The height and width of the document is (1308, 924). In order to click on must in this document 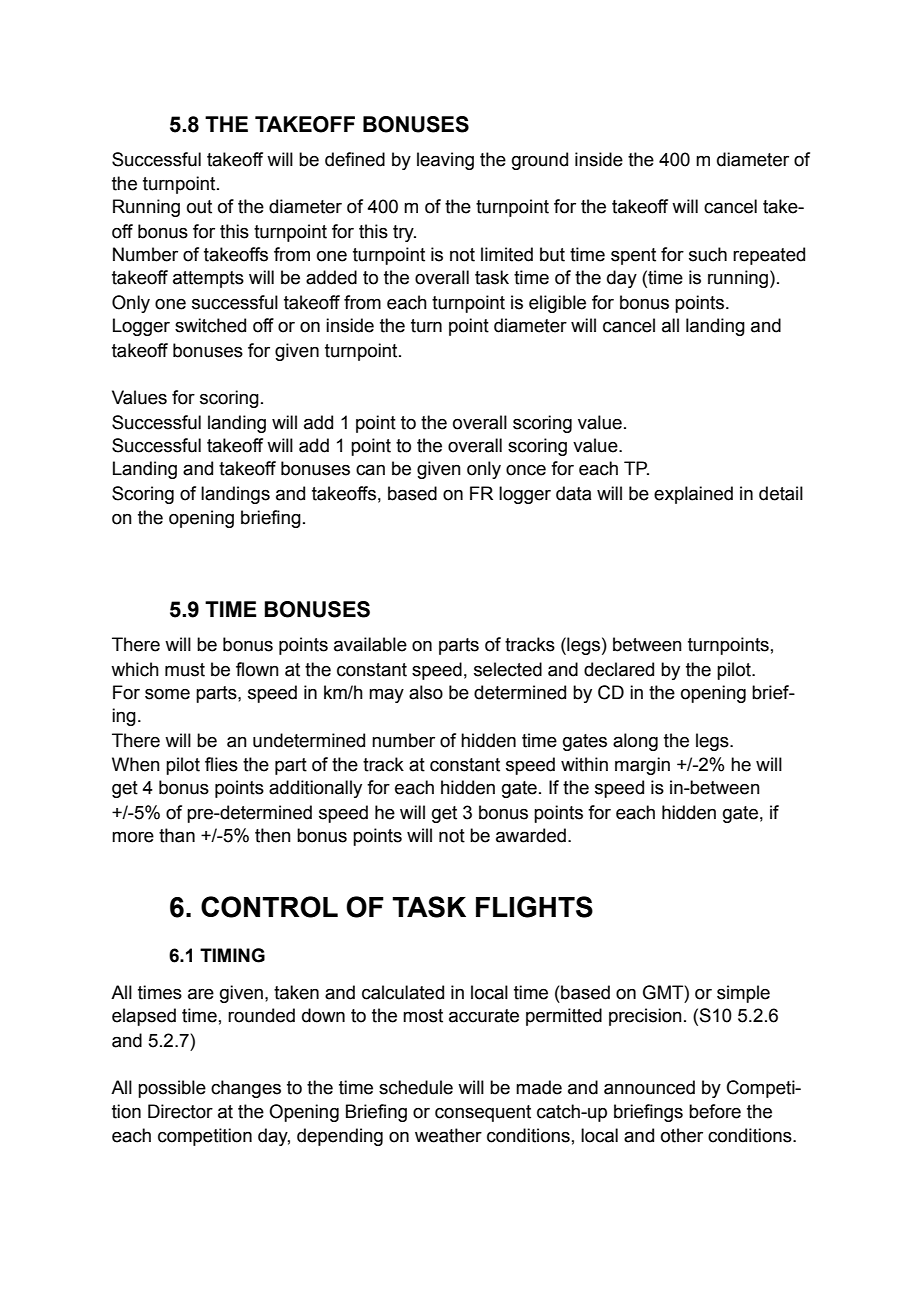, I will do `click(185, 670)`.
